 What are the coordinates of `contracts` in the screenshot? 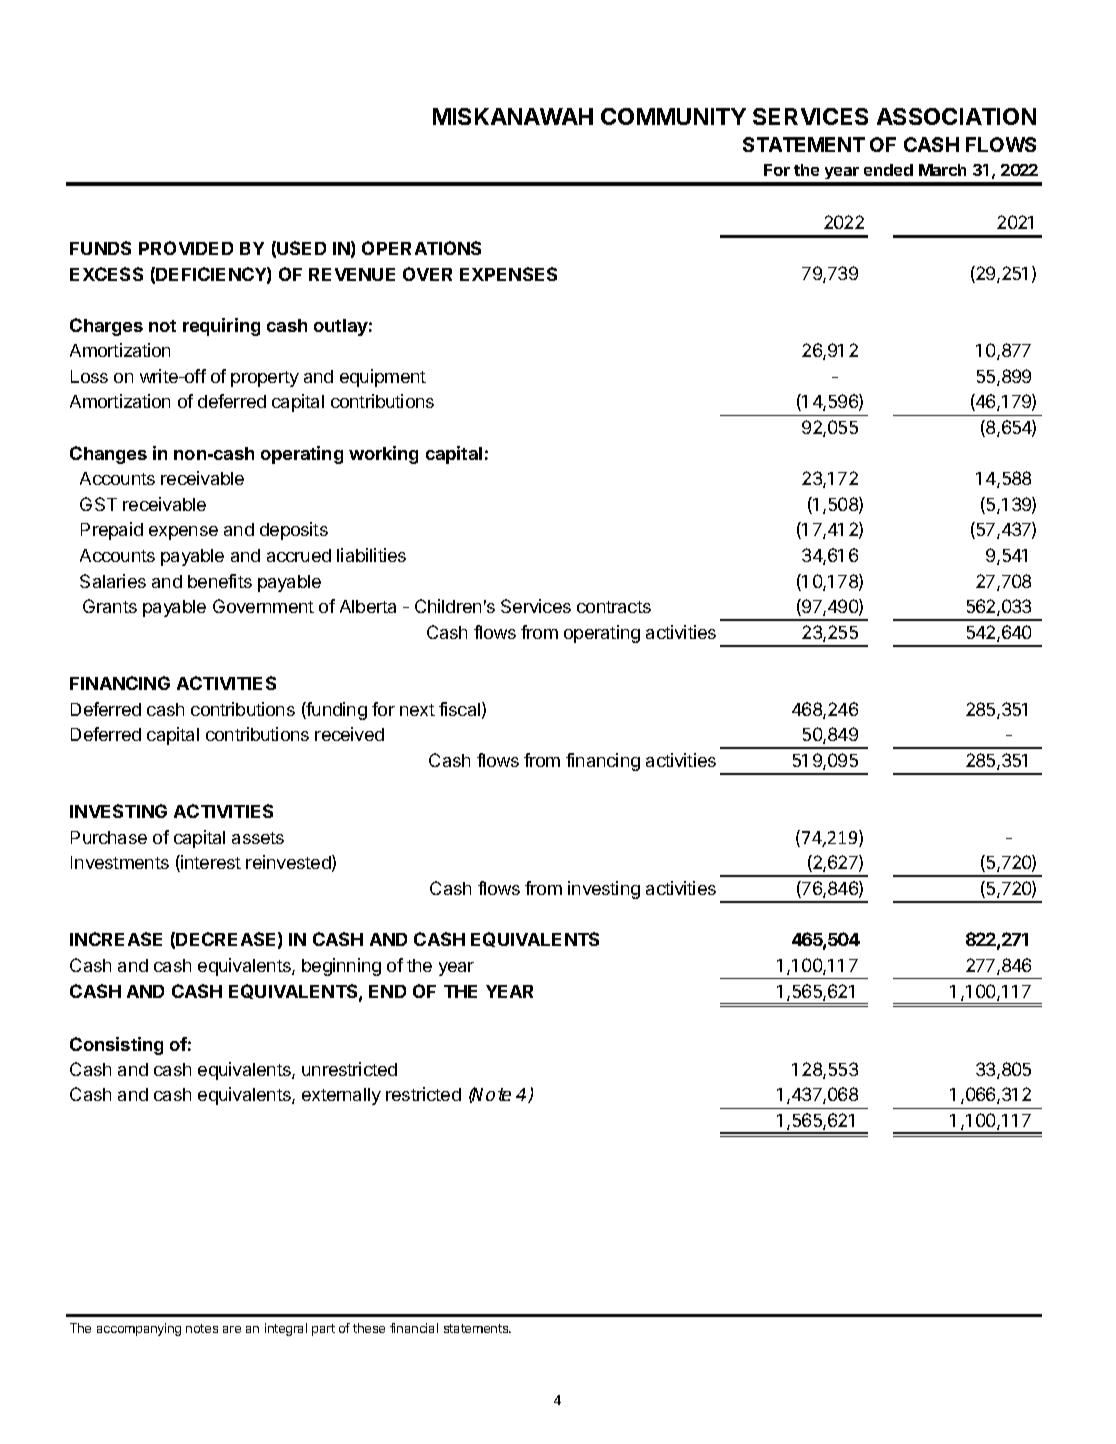 It's located at (614, 607).
